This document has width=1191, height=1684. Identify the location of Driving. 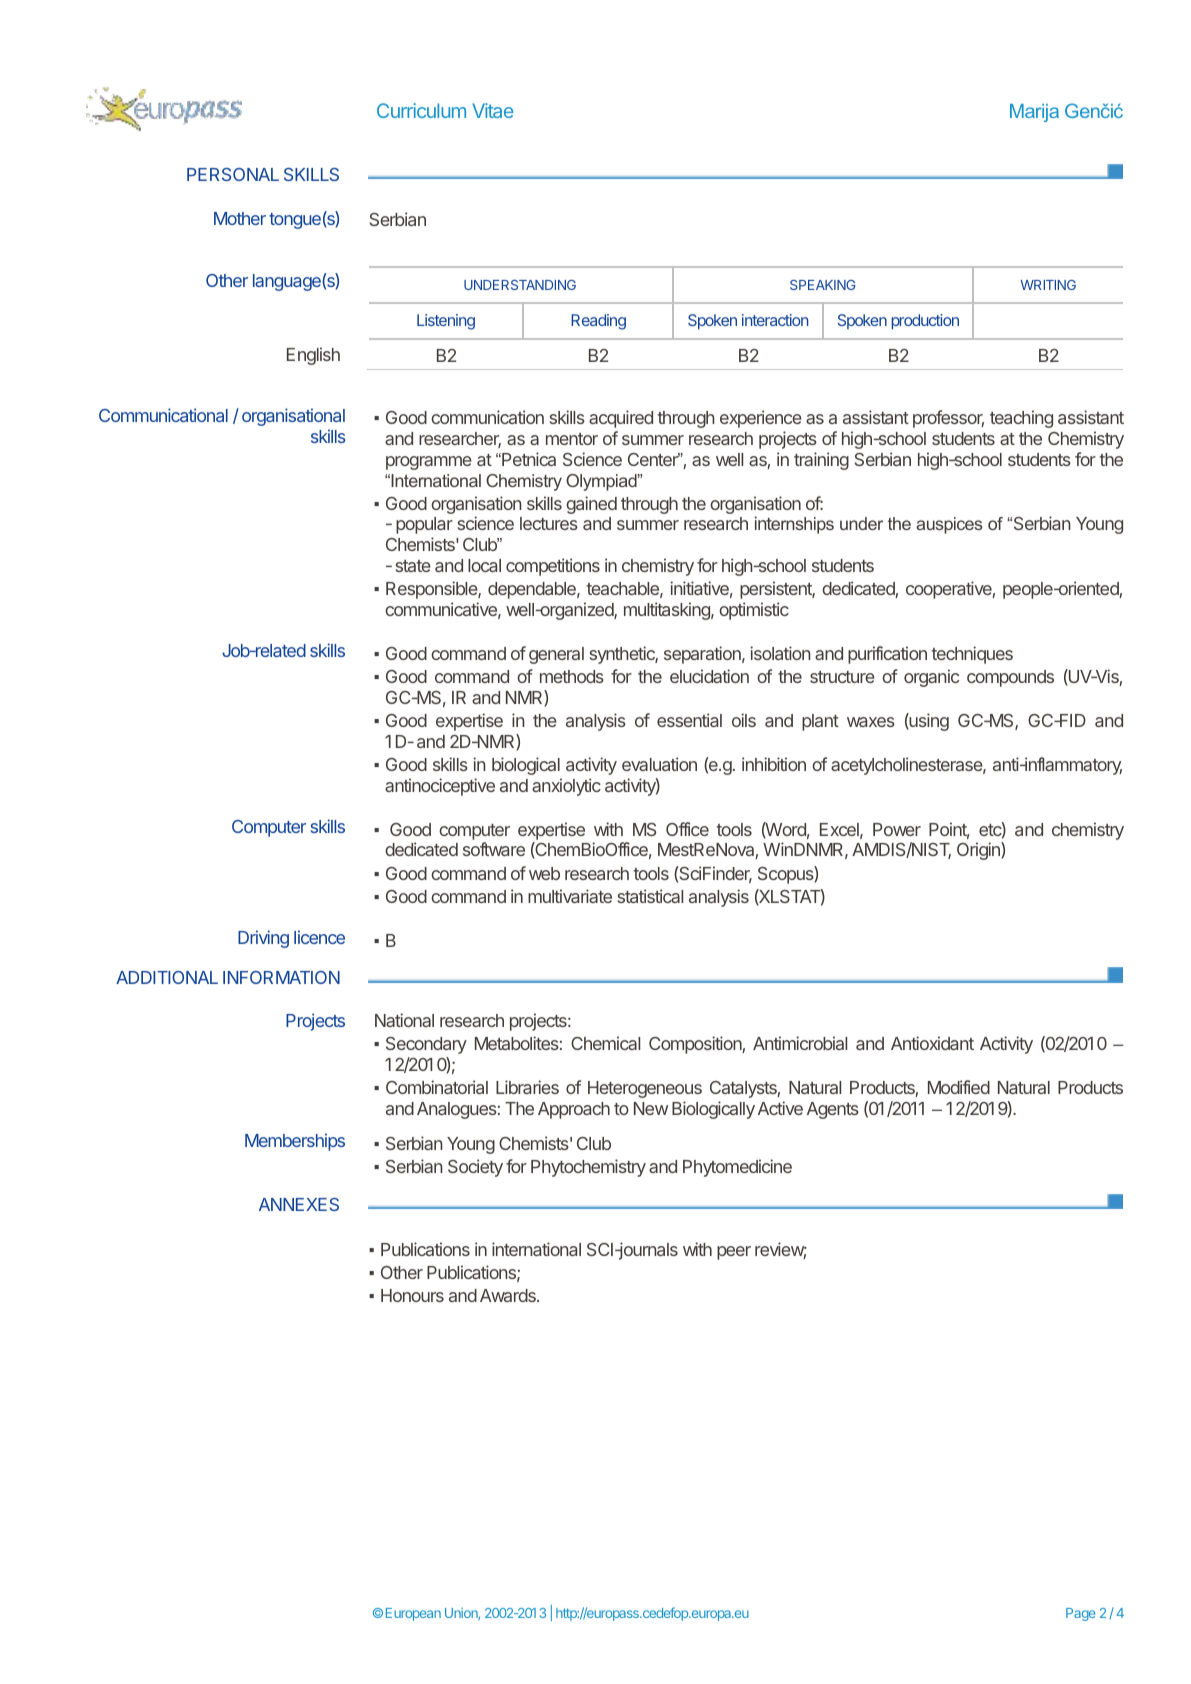
(263, 939).
